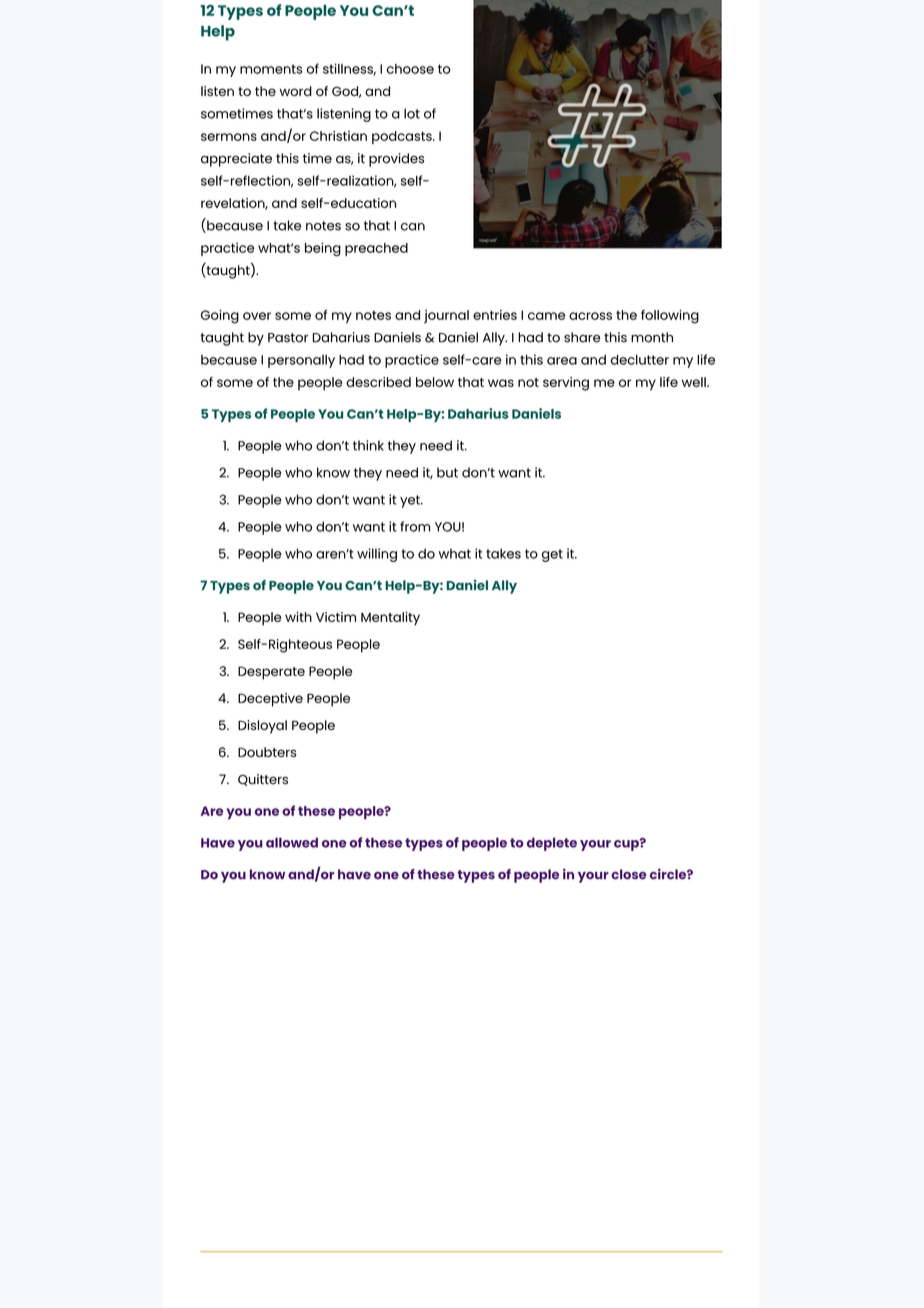 The height and width of the screenshot is (1308, 924). Describe the element at coordinates (652, 337) in the screenshot. I see `month` at that location.
